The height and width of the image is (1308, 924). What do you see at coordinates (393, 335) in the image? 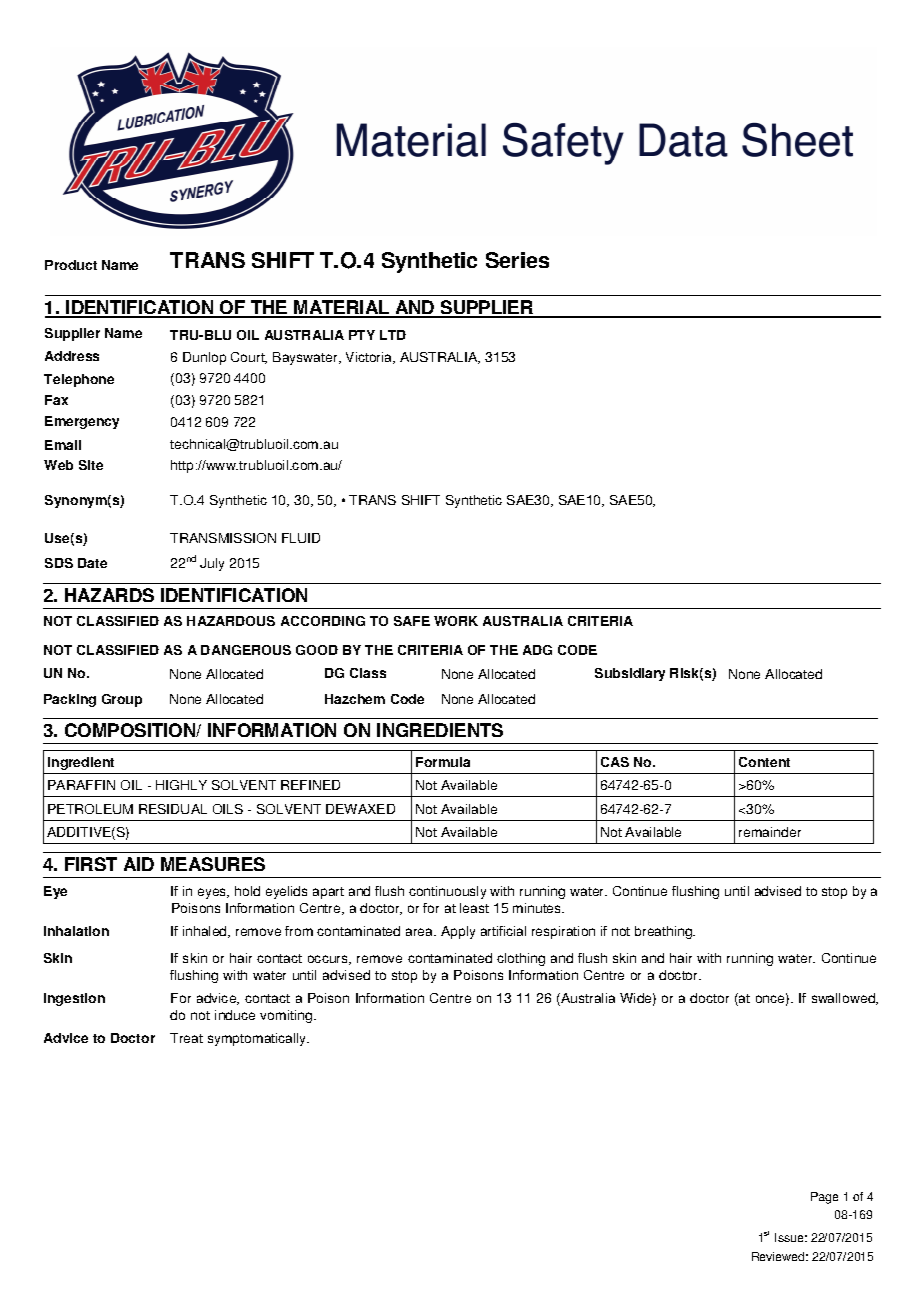
I see `LTD` at bounding box center [393, 335].
